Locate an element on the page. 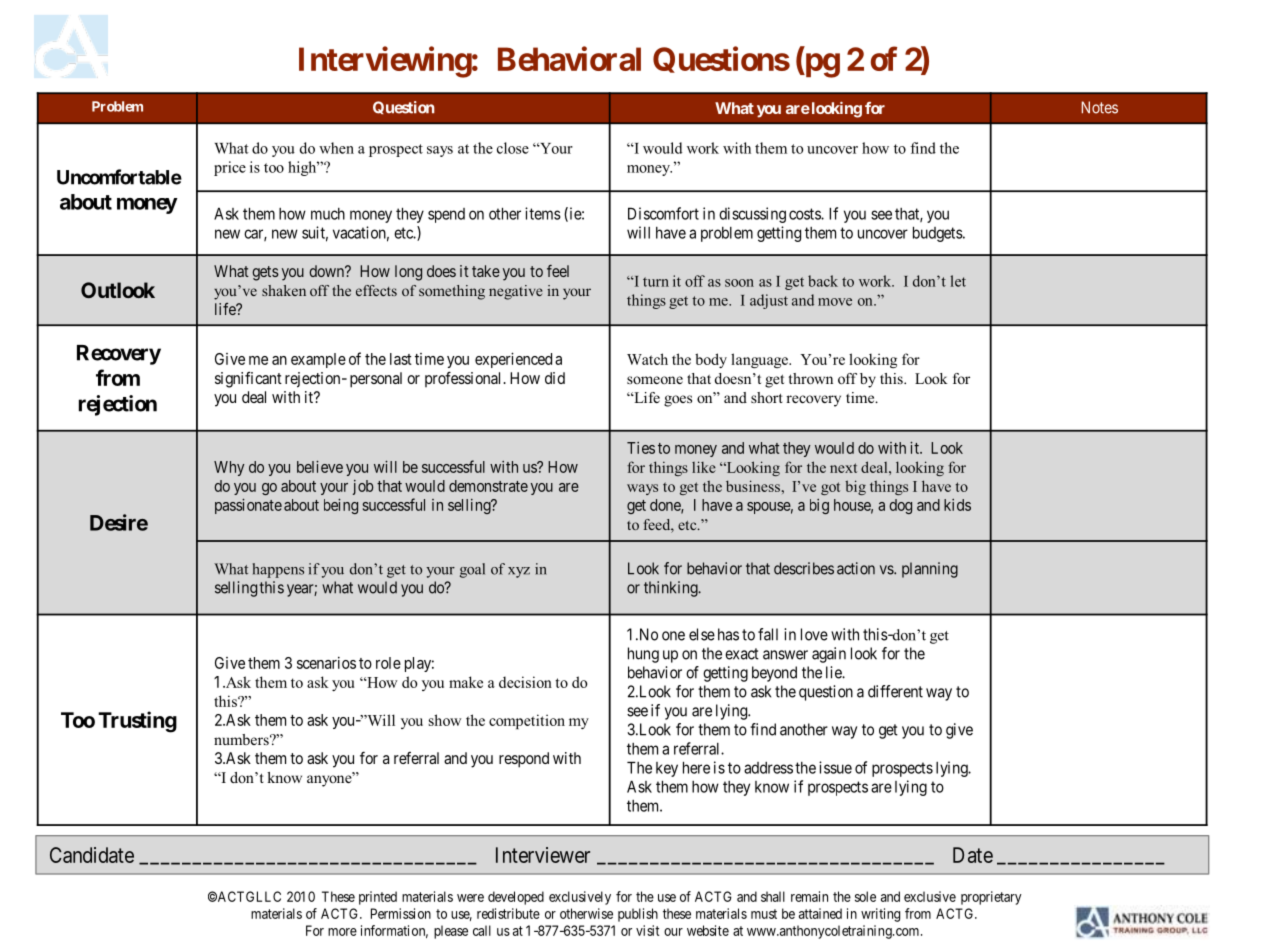 This image has height=952, width=1270. ways is located at coordinates (642, 489).
